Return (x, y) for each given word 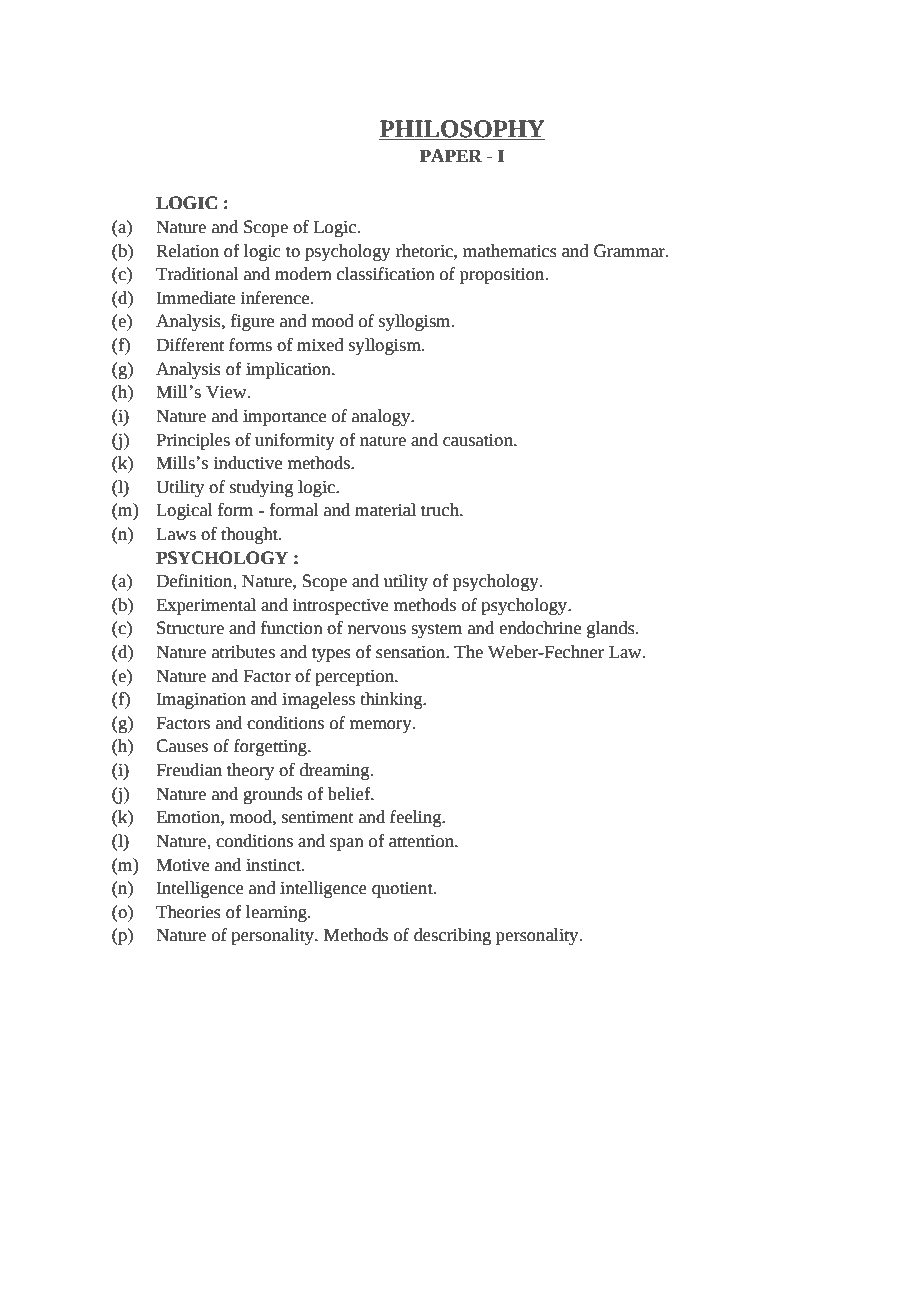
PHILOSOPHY (462, 130)
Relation (187, 251)
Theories (188, 912)
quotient (403, 890)
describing (452, 936)
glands (612, 629)
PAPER (451, 155)
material (385, 510)
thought (250, 535)
